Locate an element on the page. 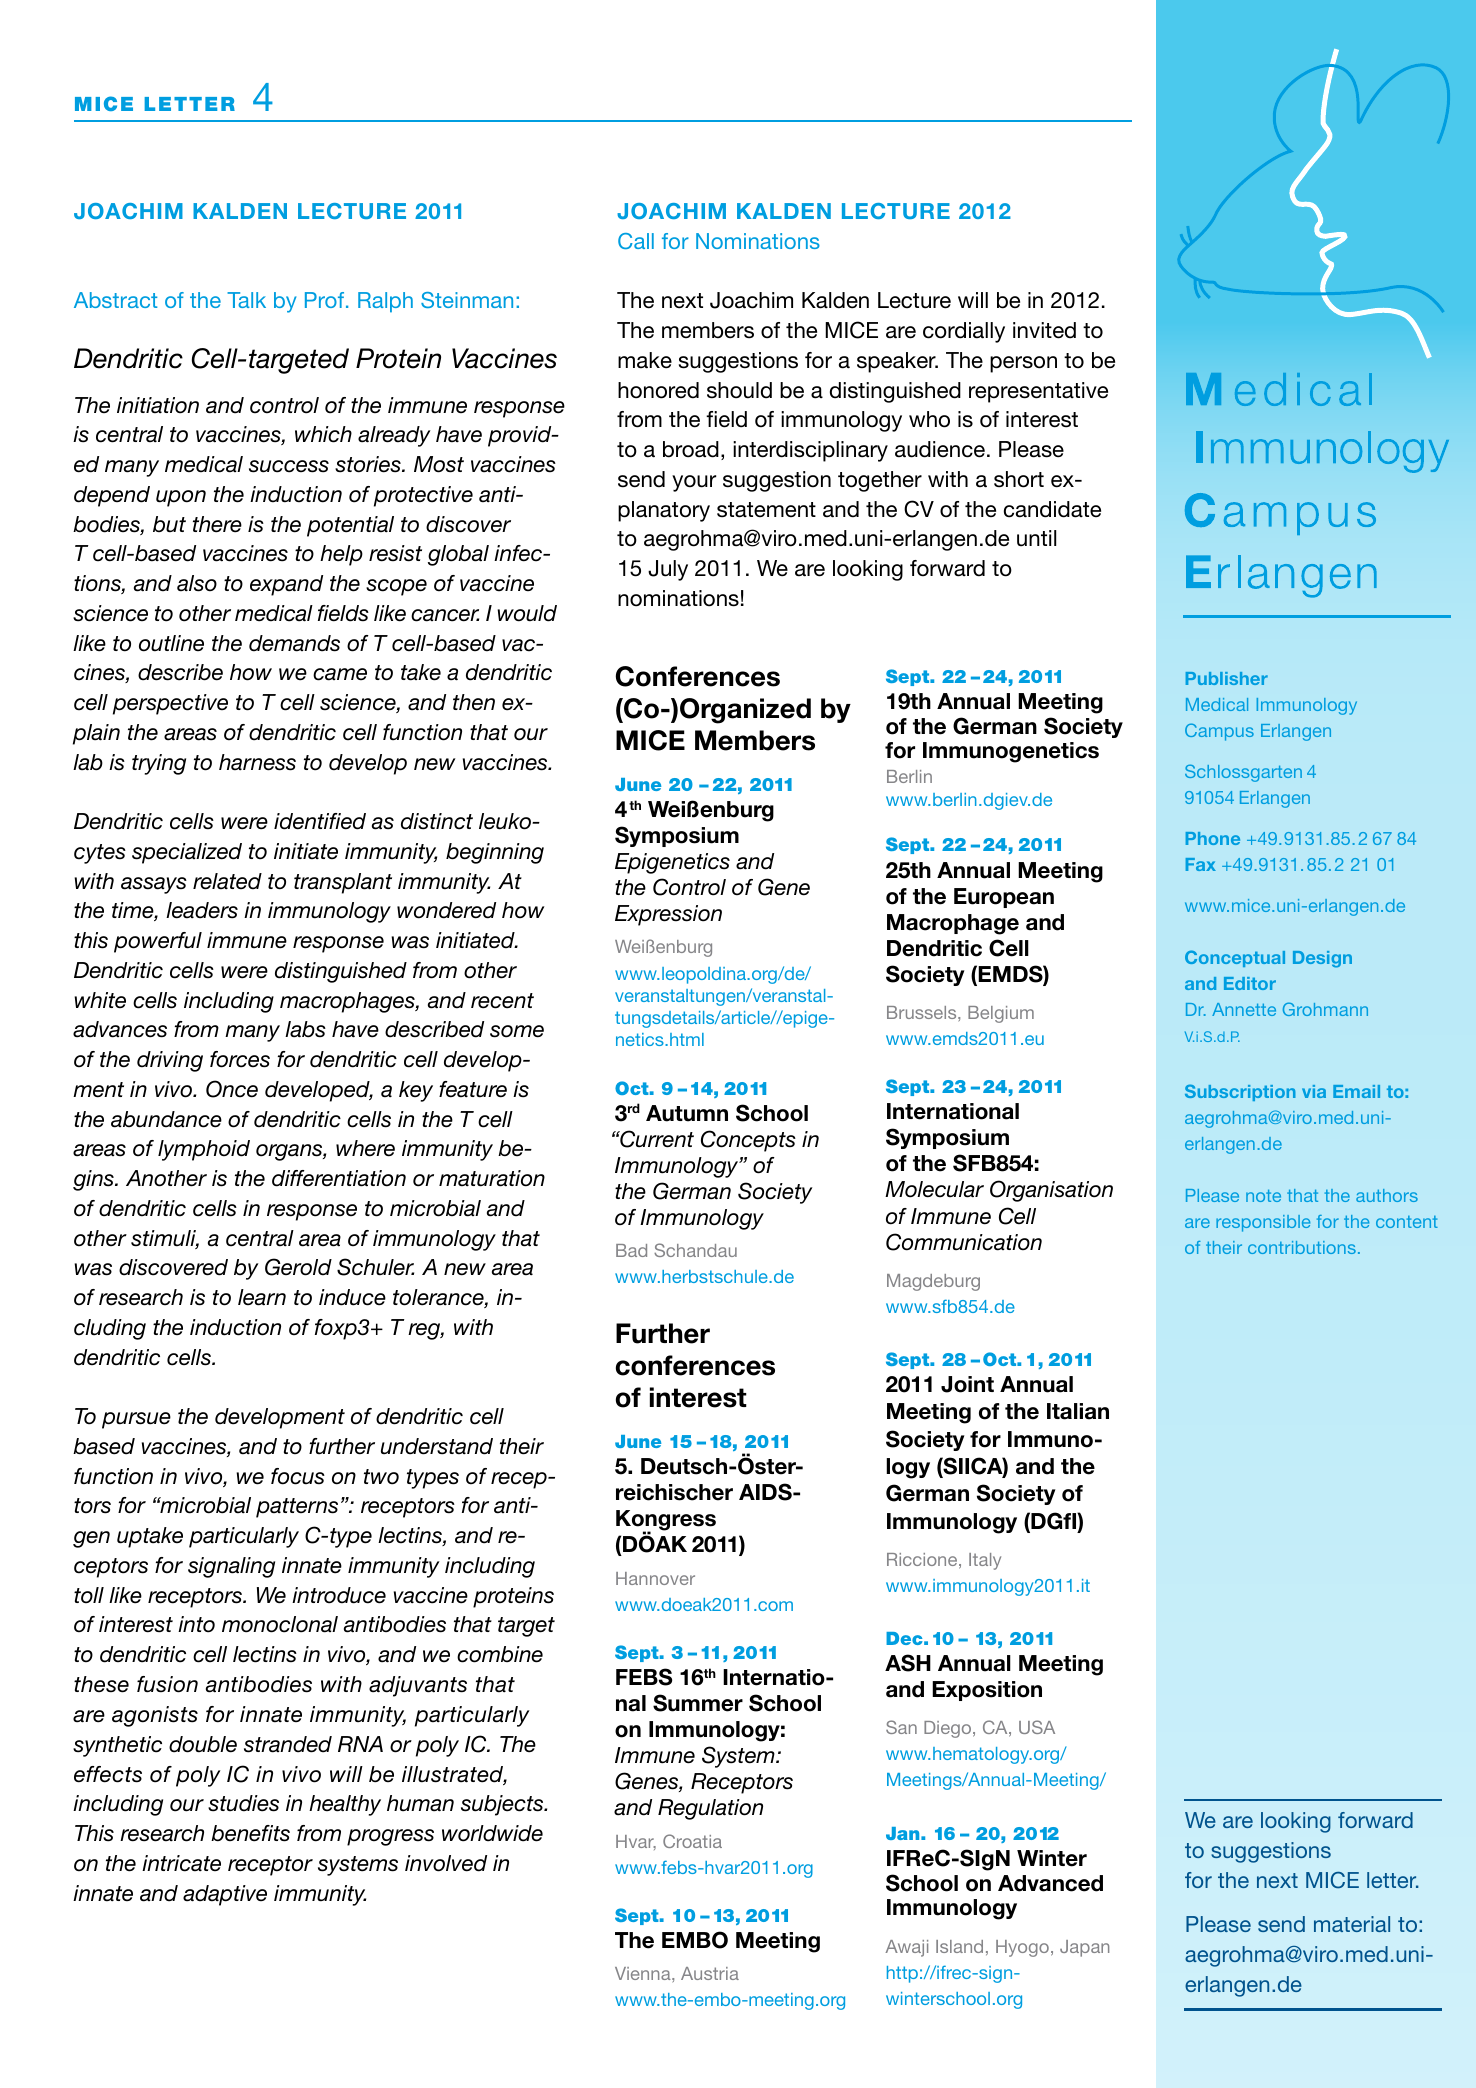 This document has width=1476, height=2088. Subscription is located at coordinates (1240, 1092).
